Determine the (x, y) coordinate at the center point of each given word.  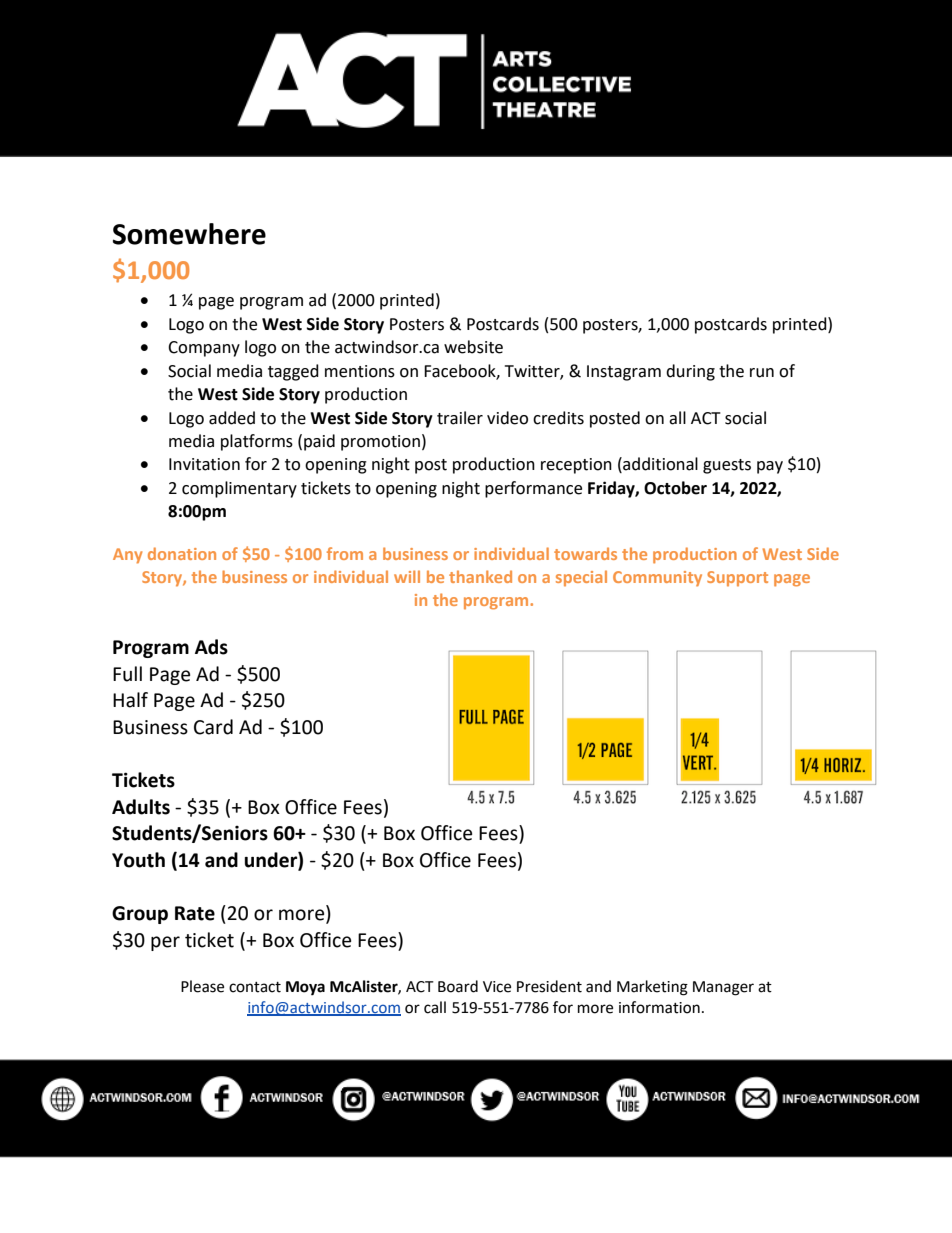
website (473, 347)
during (690, 372)
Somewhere (189, 234)
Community (657, 579)
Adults (141, 807)
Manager (723, 988)
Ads (211, 647)
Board (458, 986)
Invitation (204, 464)
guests (727, 466)
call (435, 1007)
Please (202, 986)
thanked (480, 576)
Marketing (652, 988)
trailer (460, 418)
